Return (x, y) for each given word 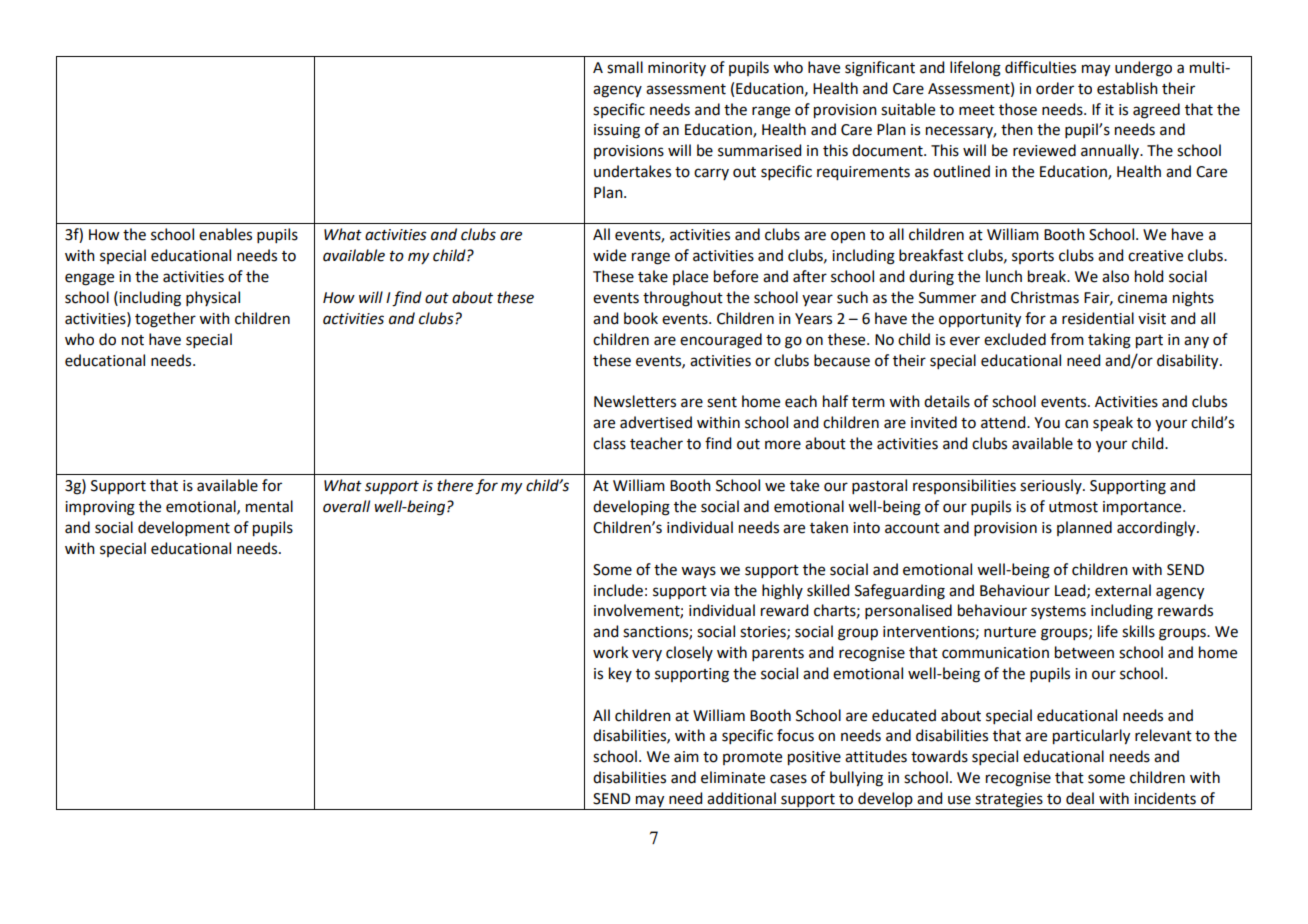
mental (269, 506)
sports (1033, 257)
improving (100, 508)
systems (1058, 612)
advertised (656, 422)
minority (677, 69)
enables (225, 234)
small (625, 67)
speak (1113, 424)
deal (1080, 798)
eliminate (733, 777)
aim (686, 757)
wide (609, 255)
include (618, 590)
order (1055, 88)
